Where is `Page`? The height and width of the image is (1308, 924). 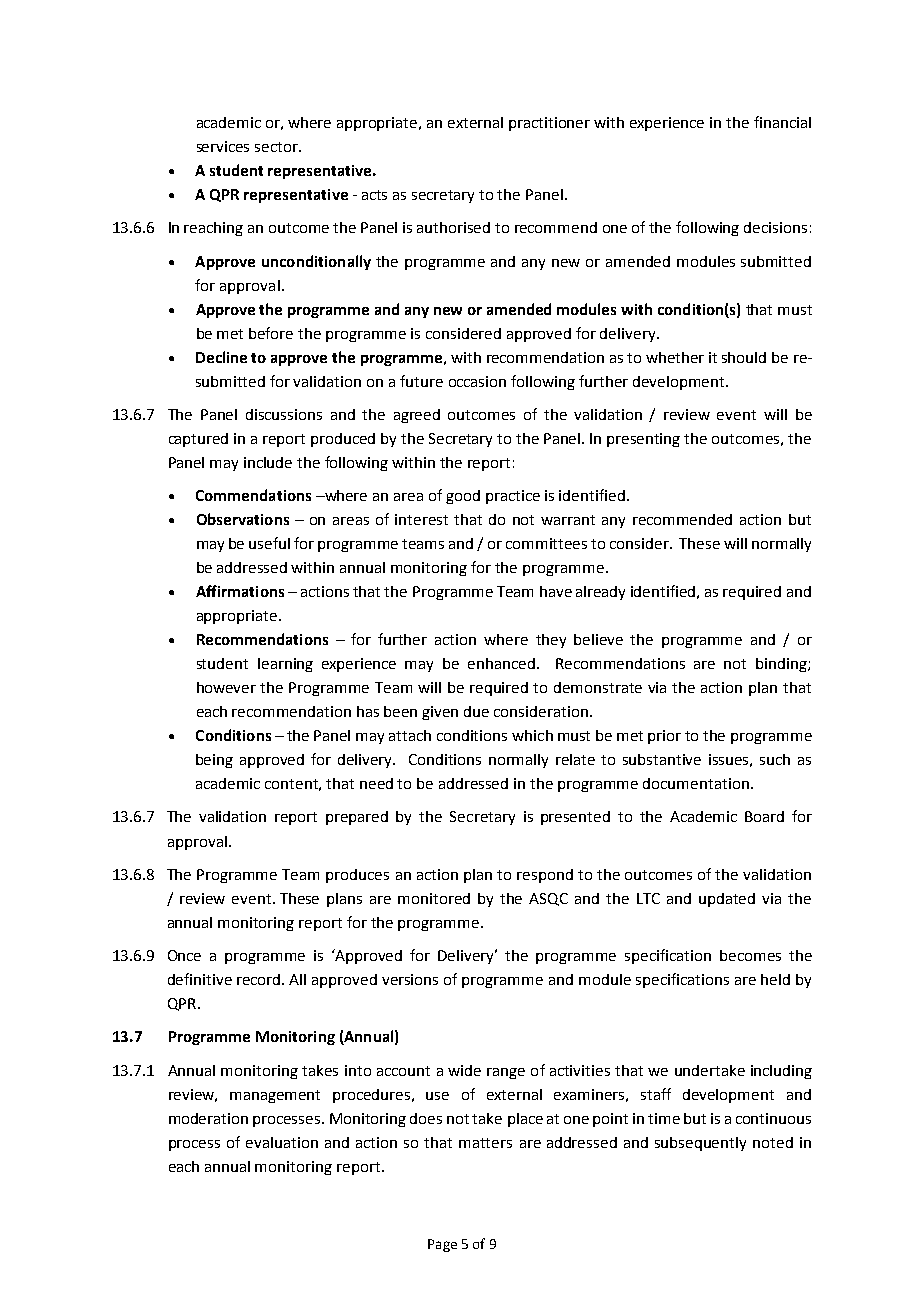
Page is located at coordinates (442, 1245).
